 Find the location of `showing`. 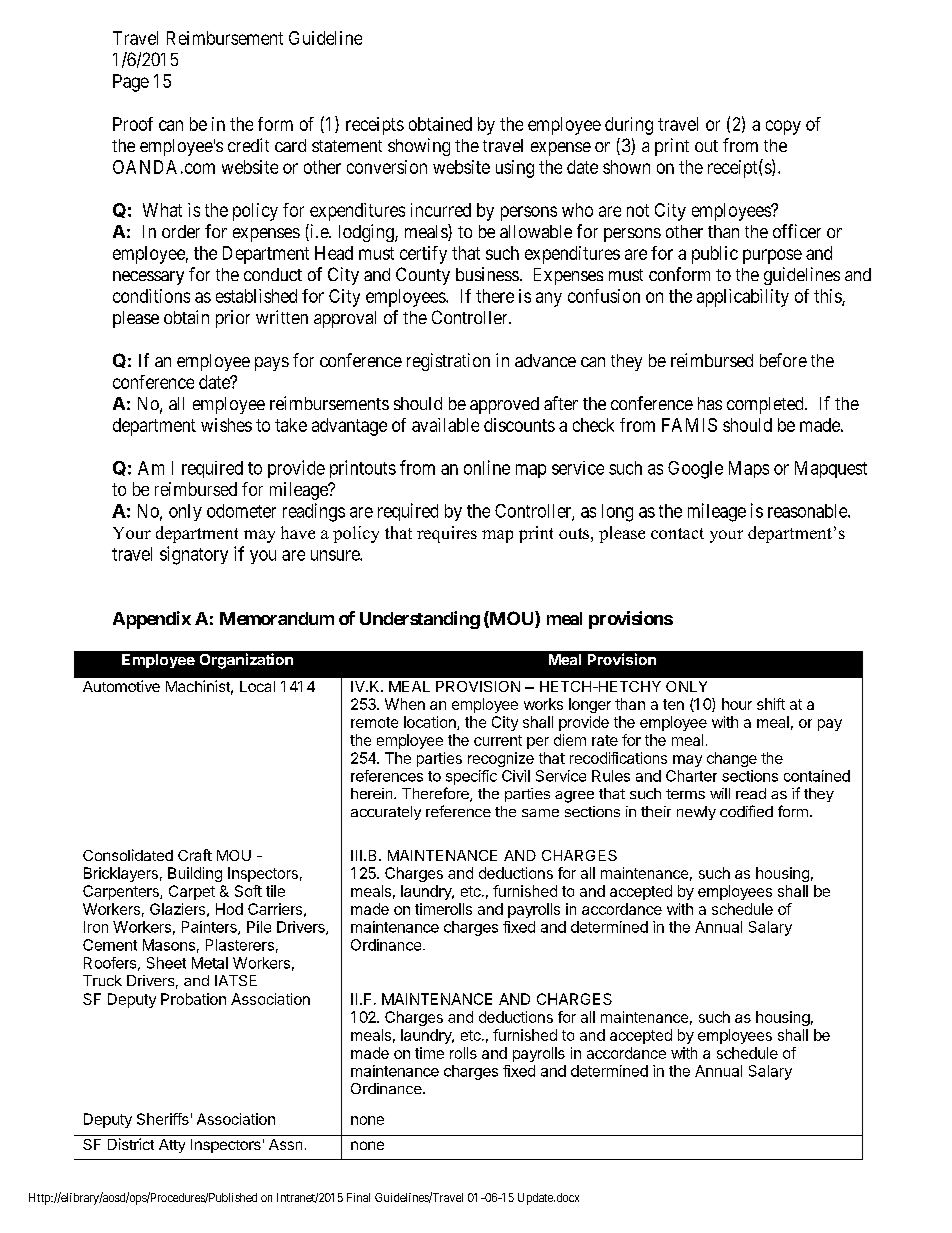

showing is located at coordinates (419, 147).
